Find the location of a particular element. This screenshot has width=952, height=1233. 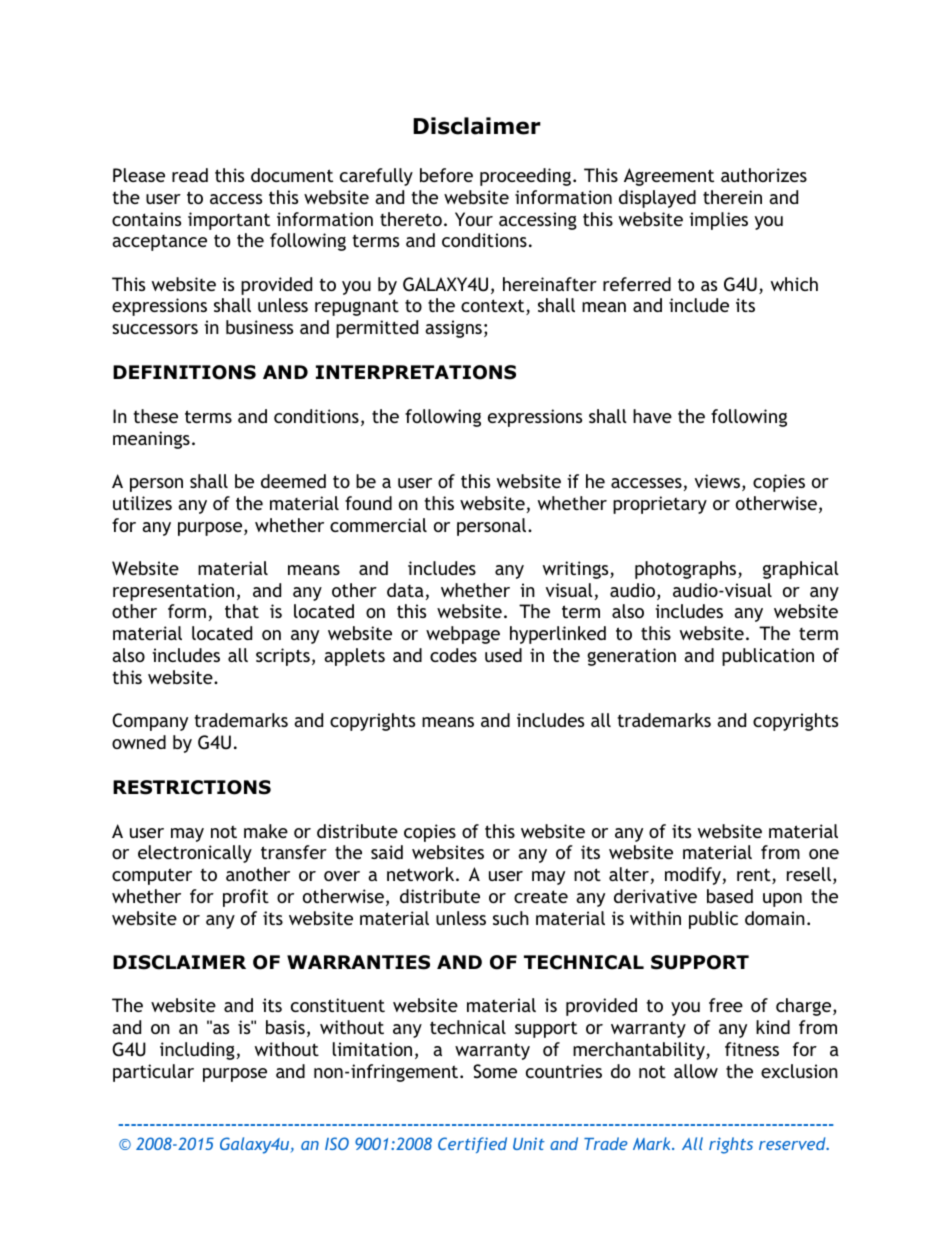

these is located at coordinates (155, 416).
